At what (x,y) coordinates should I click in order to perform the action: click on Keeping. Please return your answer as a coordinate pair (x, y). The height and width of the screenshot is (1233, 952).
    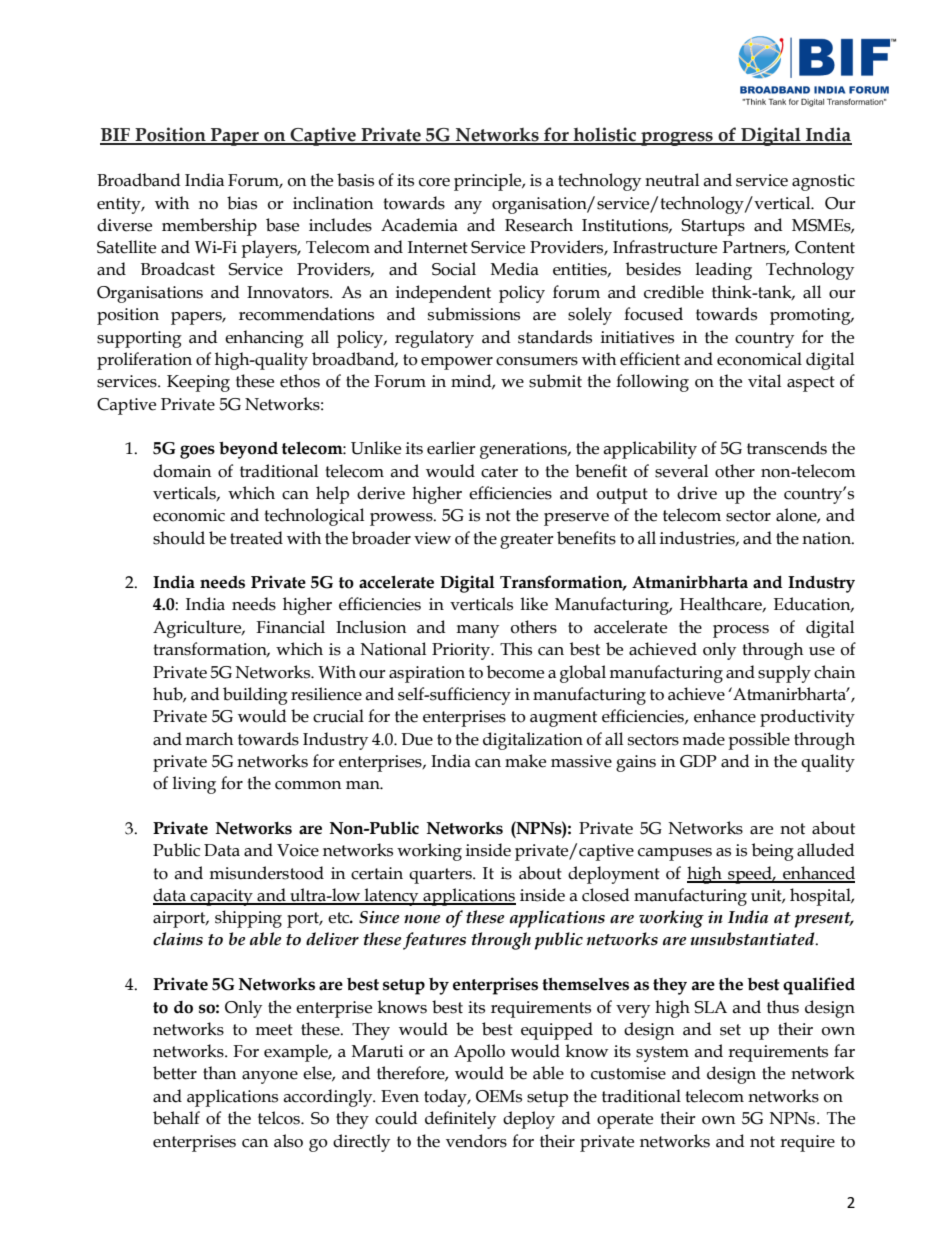
    Looking at the image, I should click on (198, 383).
